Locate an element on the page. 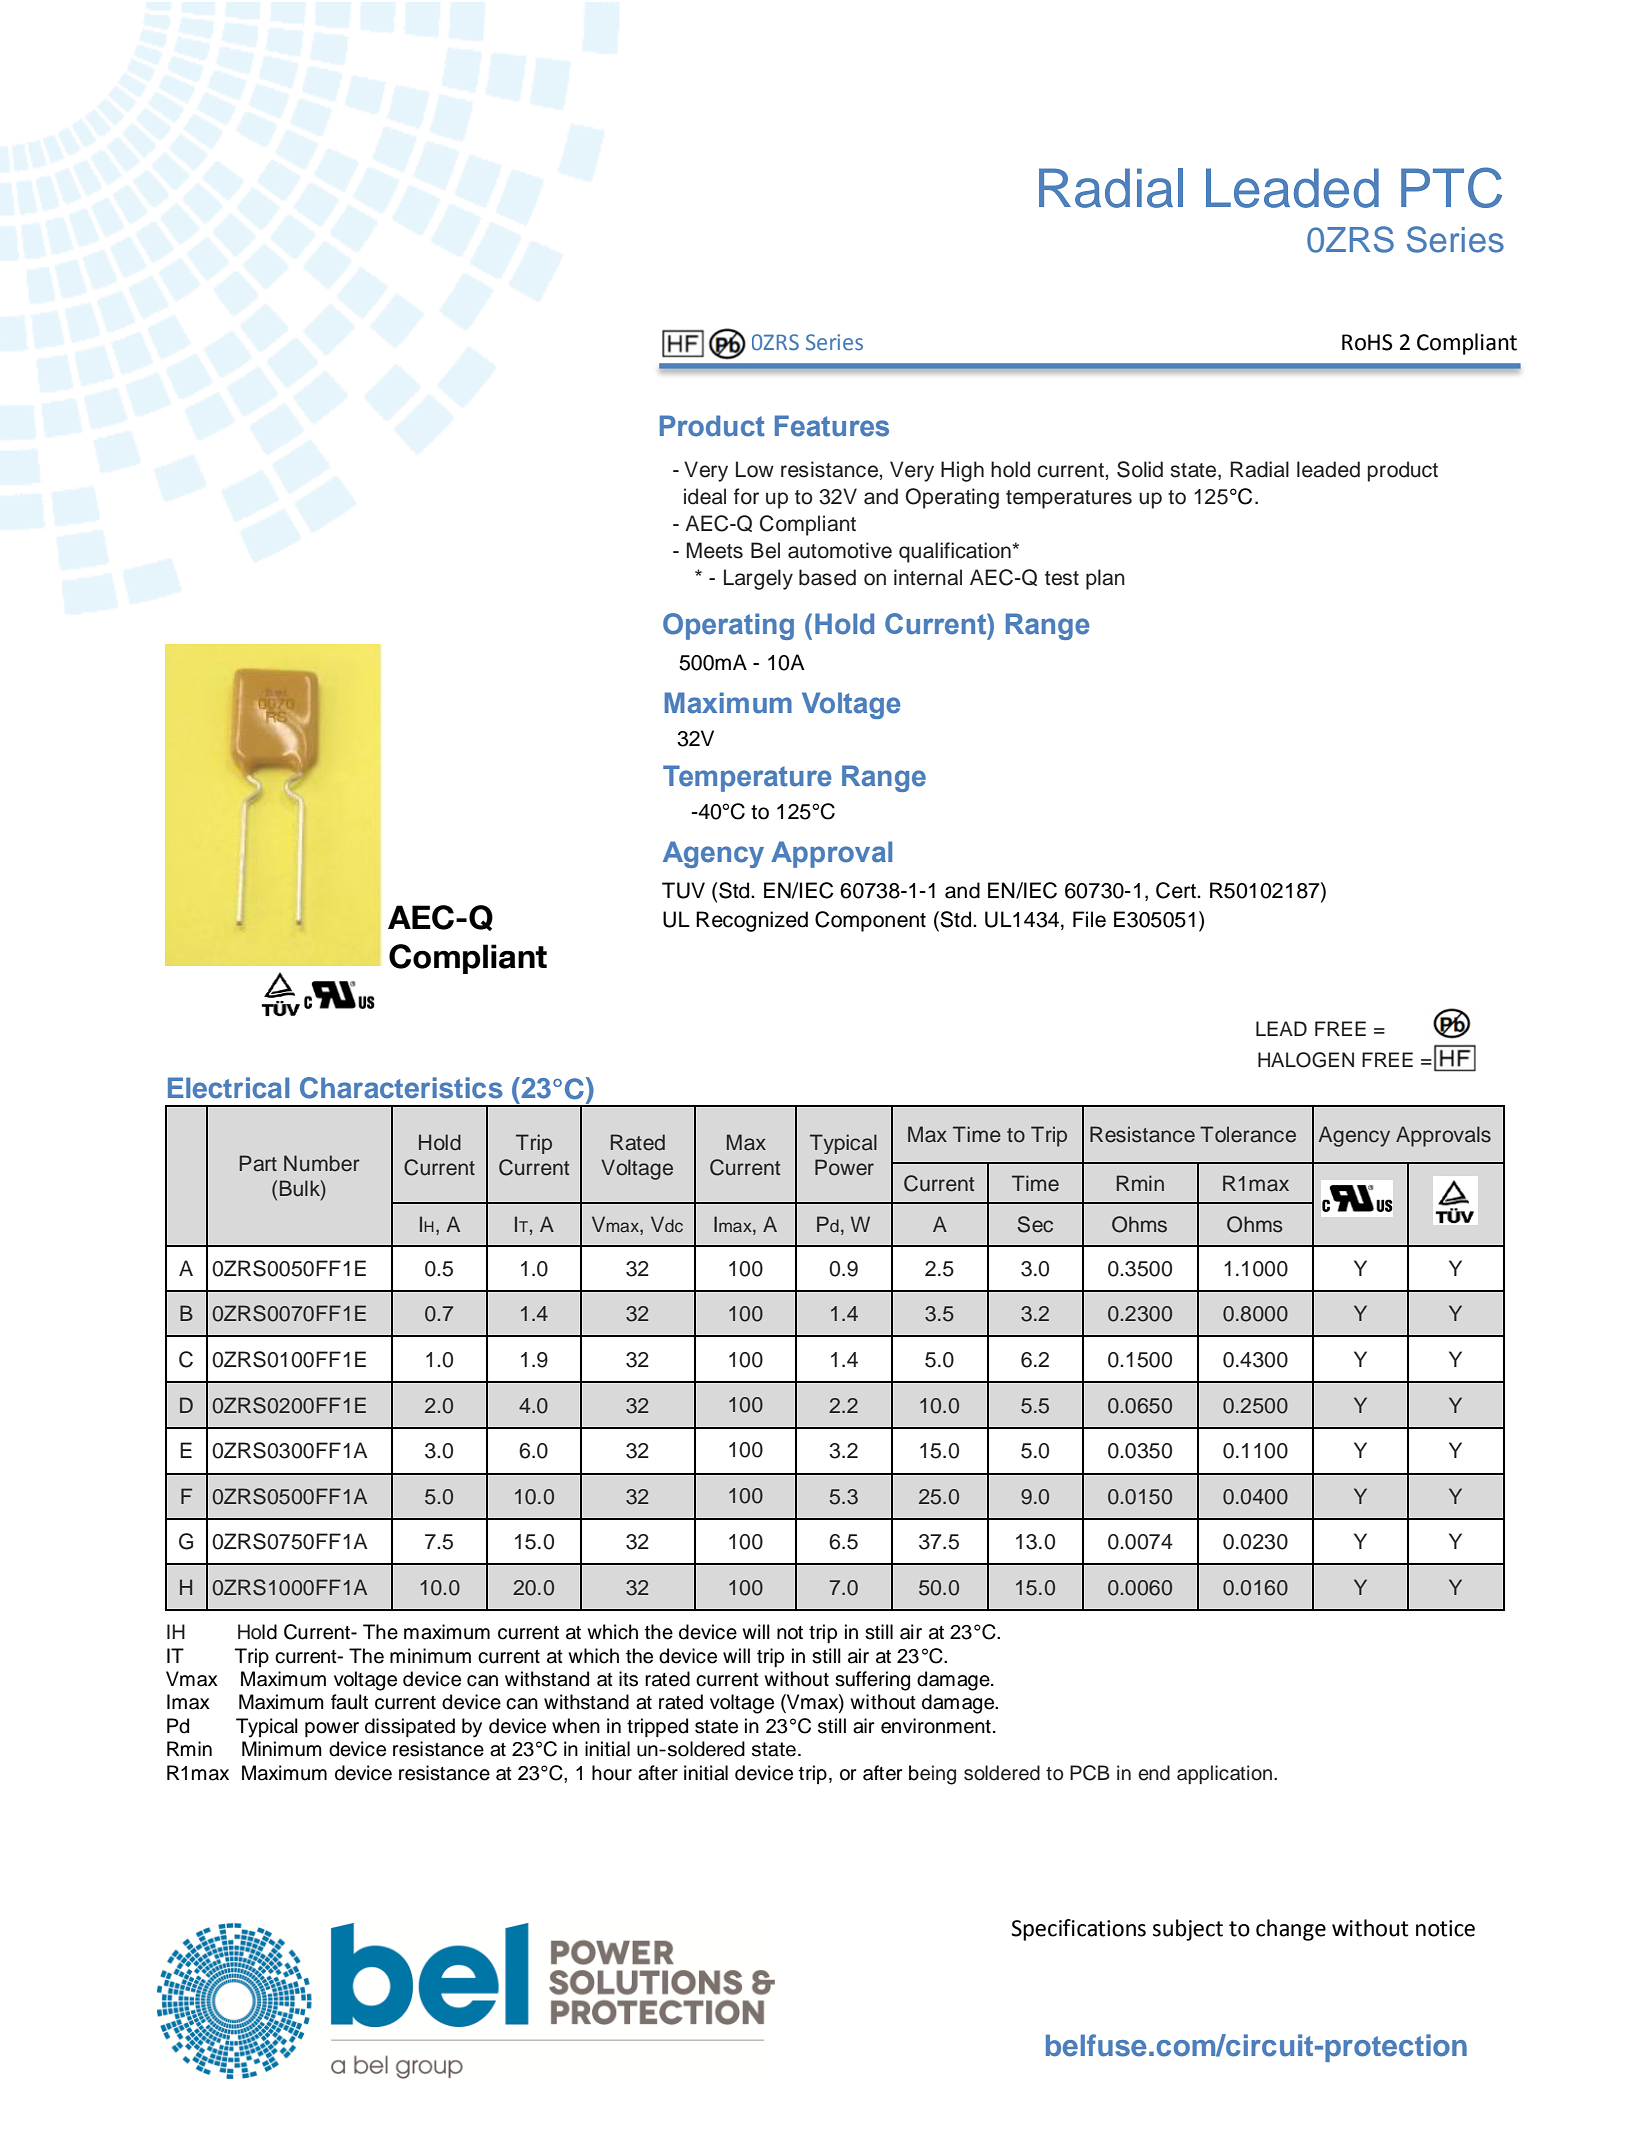 The height and width of the document is (2135, 1650). HALOGEN is located at coordinates (1306, 1060).
